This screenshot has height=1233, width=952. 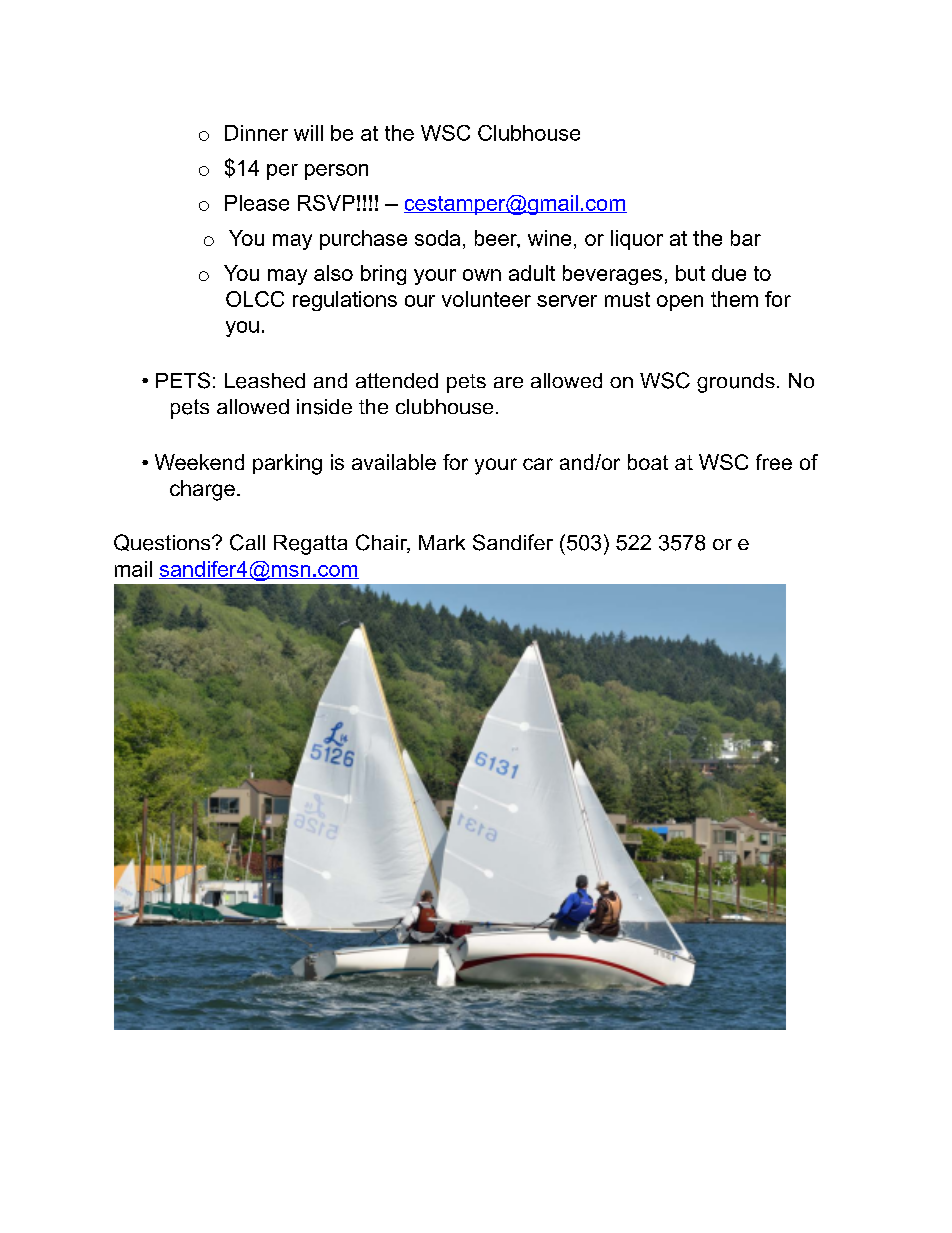 I want to click on are, so click(x=508, y=382).
